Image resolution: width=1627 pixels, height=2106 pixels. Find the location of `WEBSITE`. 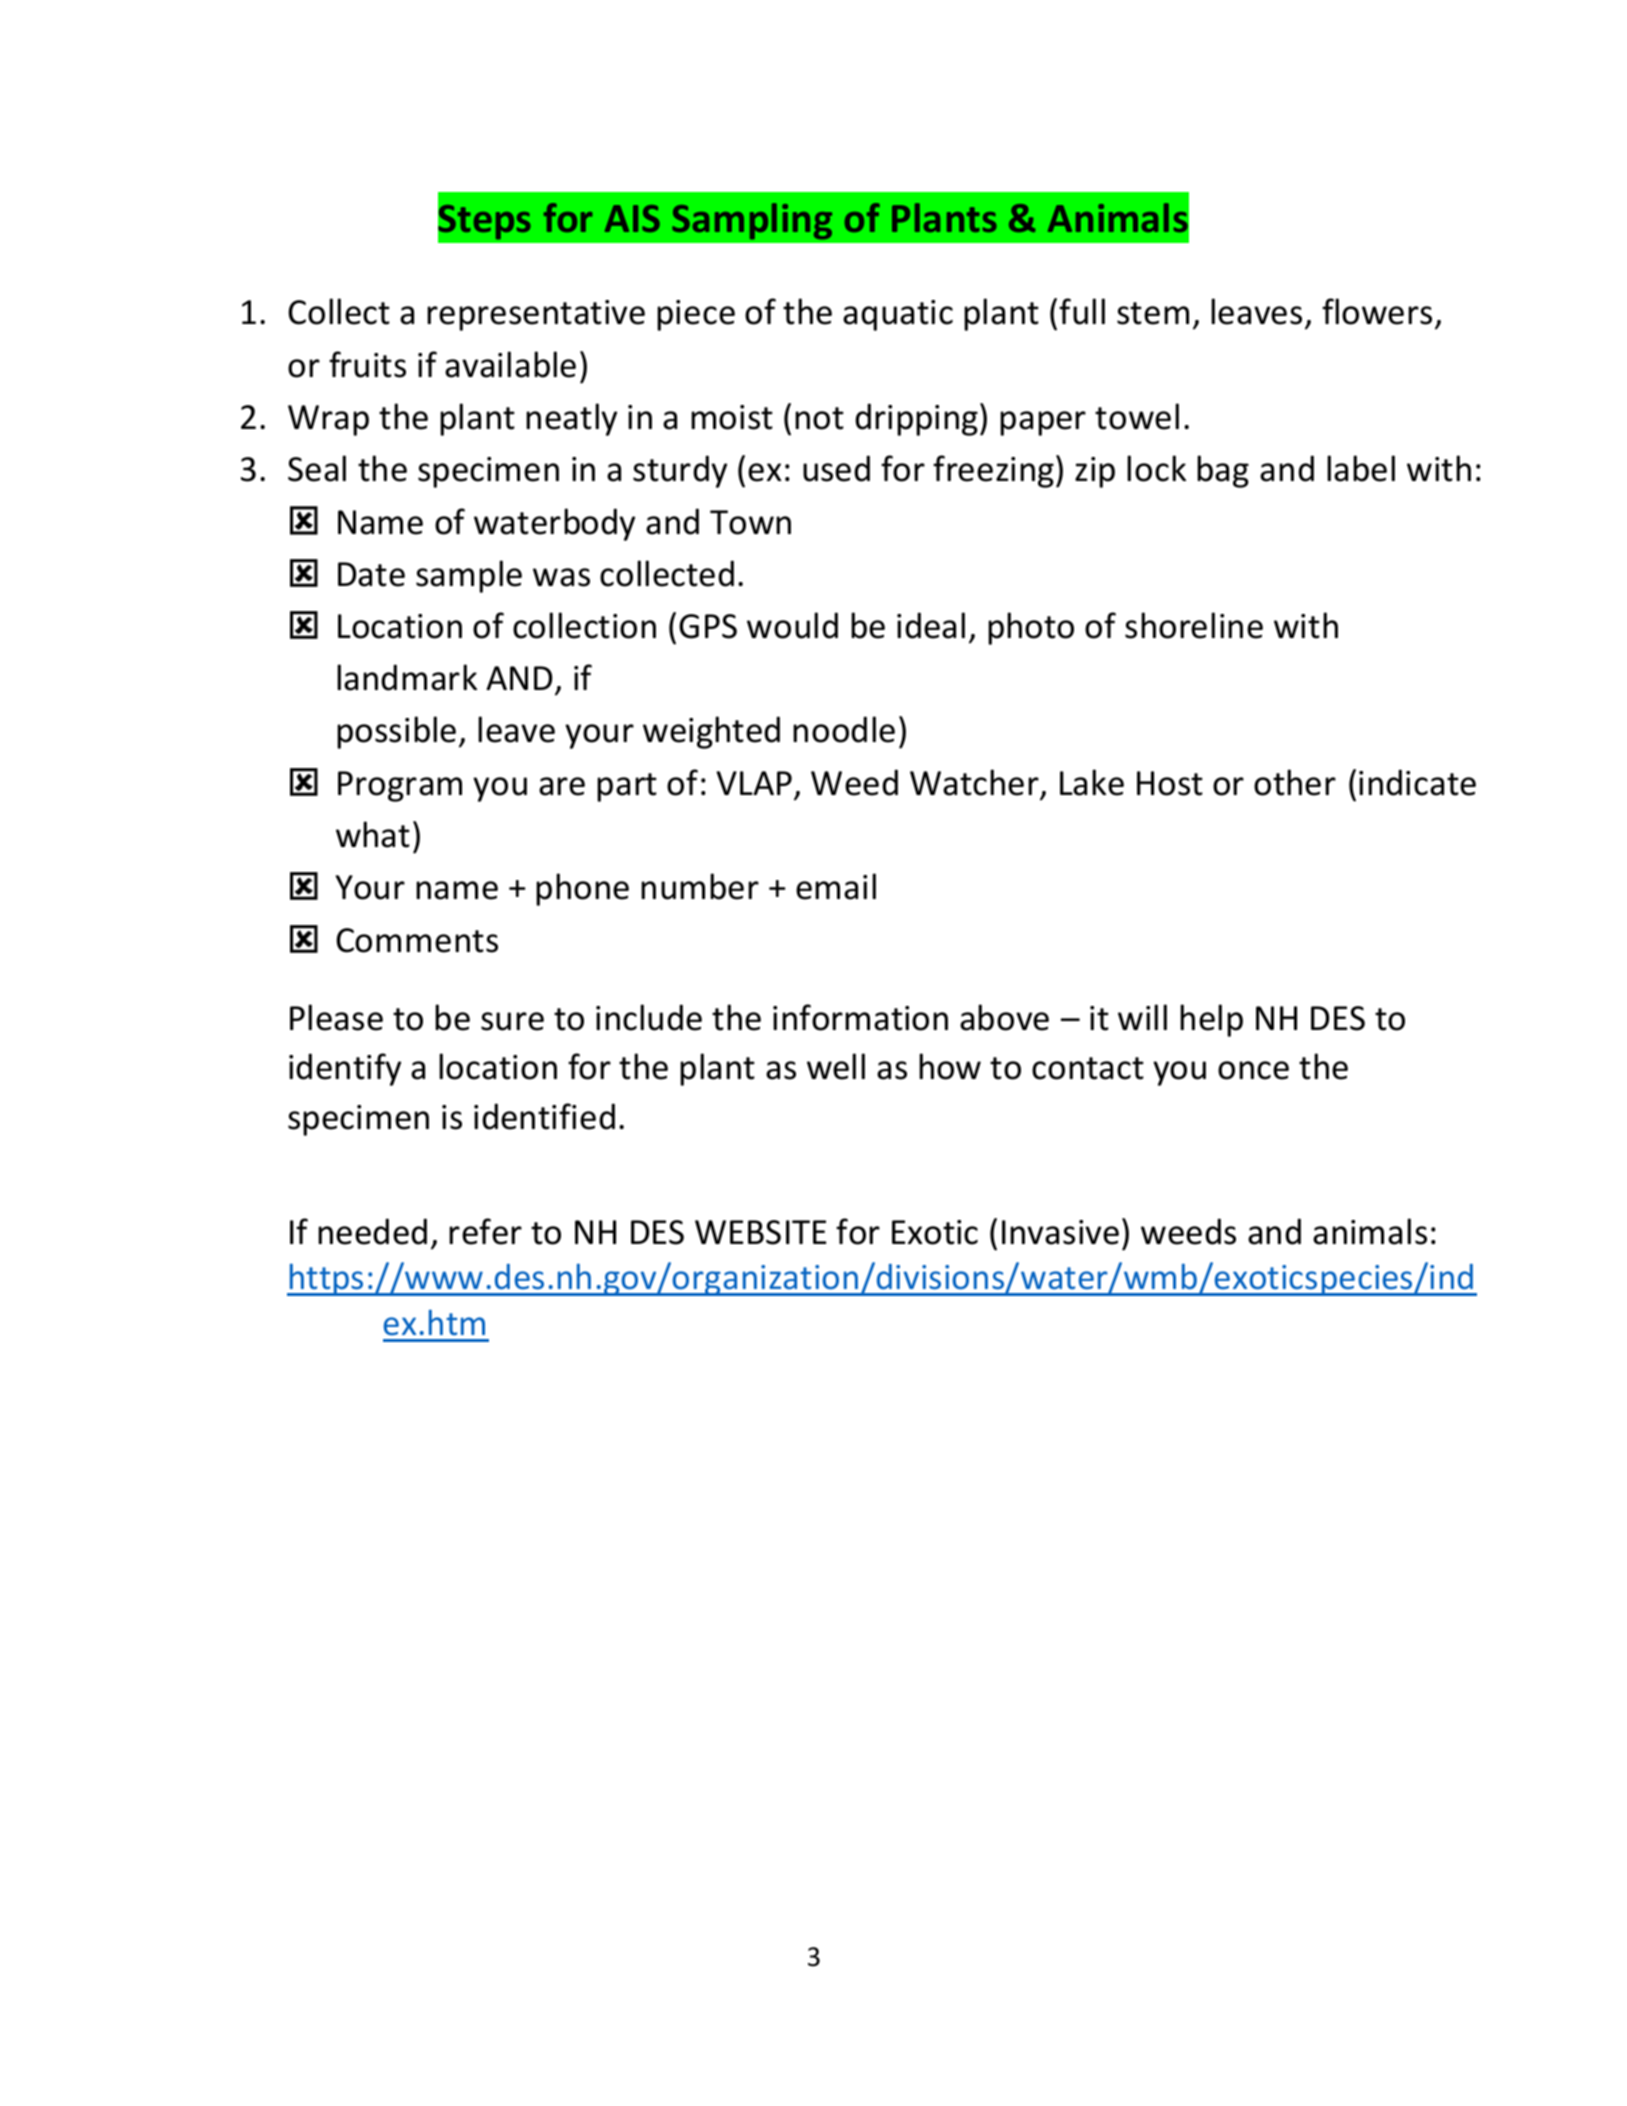

WEBSITE is located at coordinates (760, 1232).
